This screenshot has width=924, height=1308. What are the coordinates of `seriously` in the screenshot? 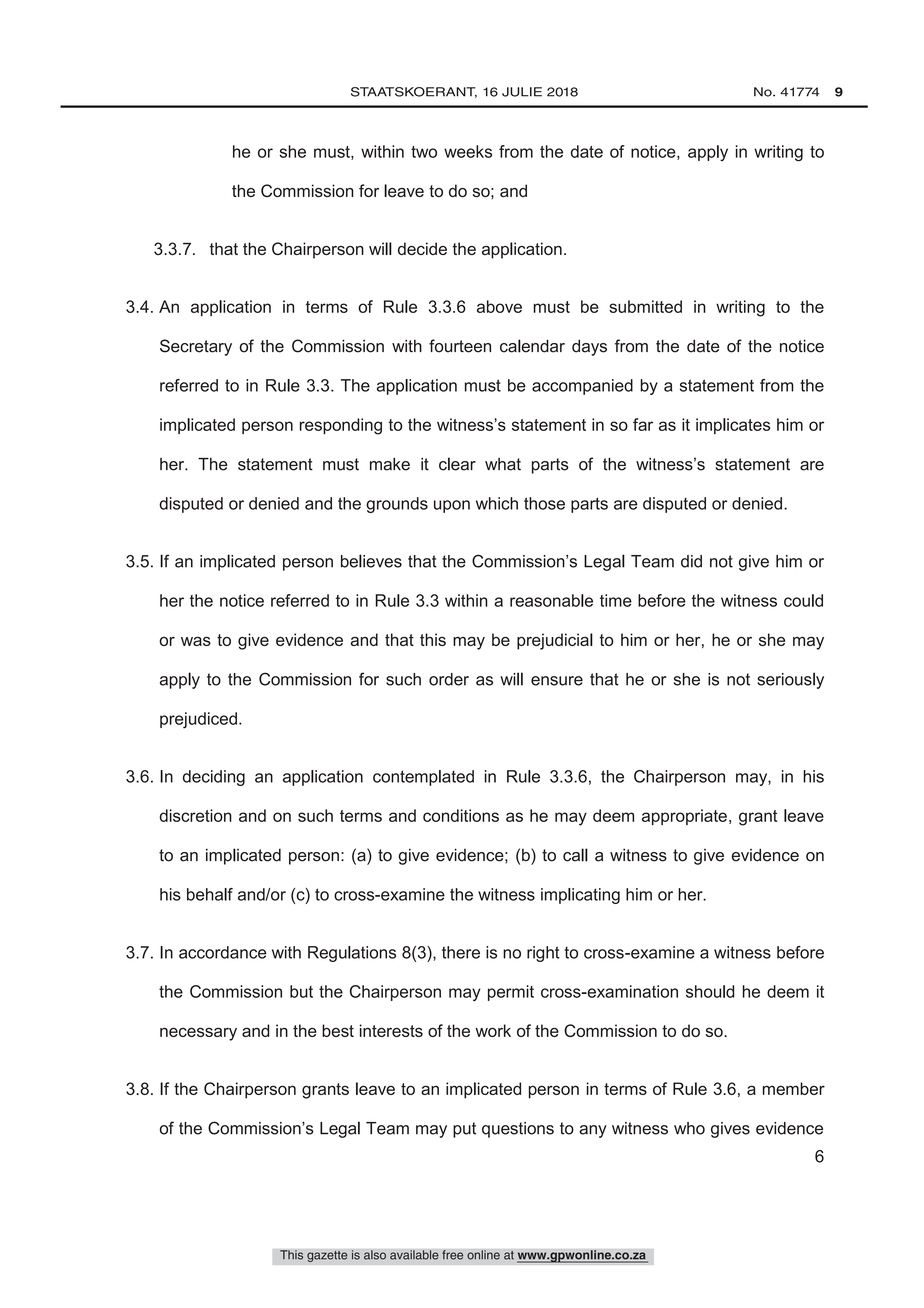 It's located at (790, 680).
